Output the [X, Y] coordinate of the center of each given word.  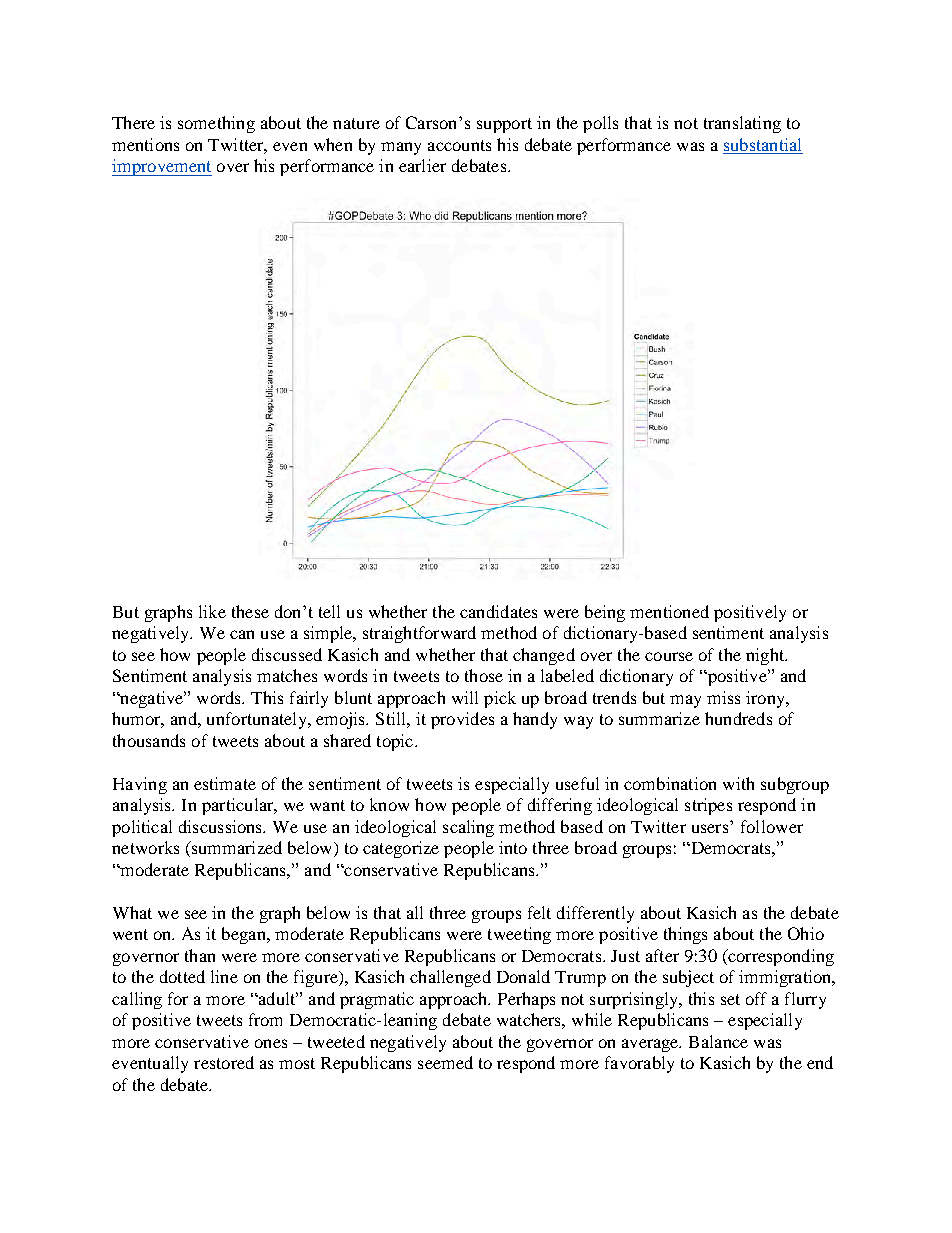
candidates [498, 611]
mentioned [669, 611]
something [216, 124]
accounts [459, 145]
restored [224, 1062]
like [212, 611]
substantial [762, 144]
